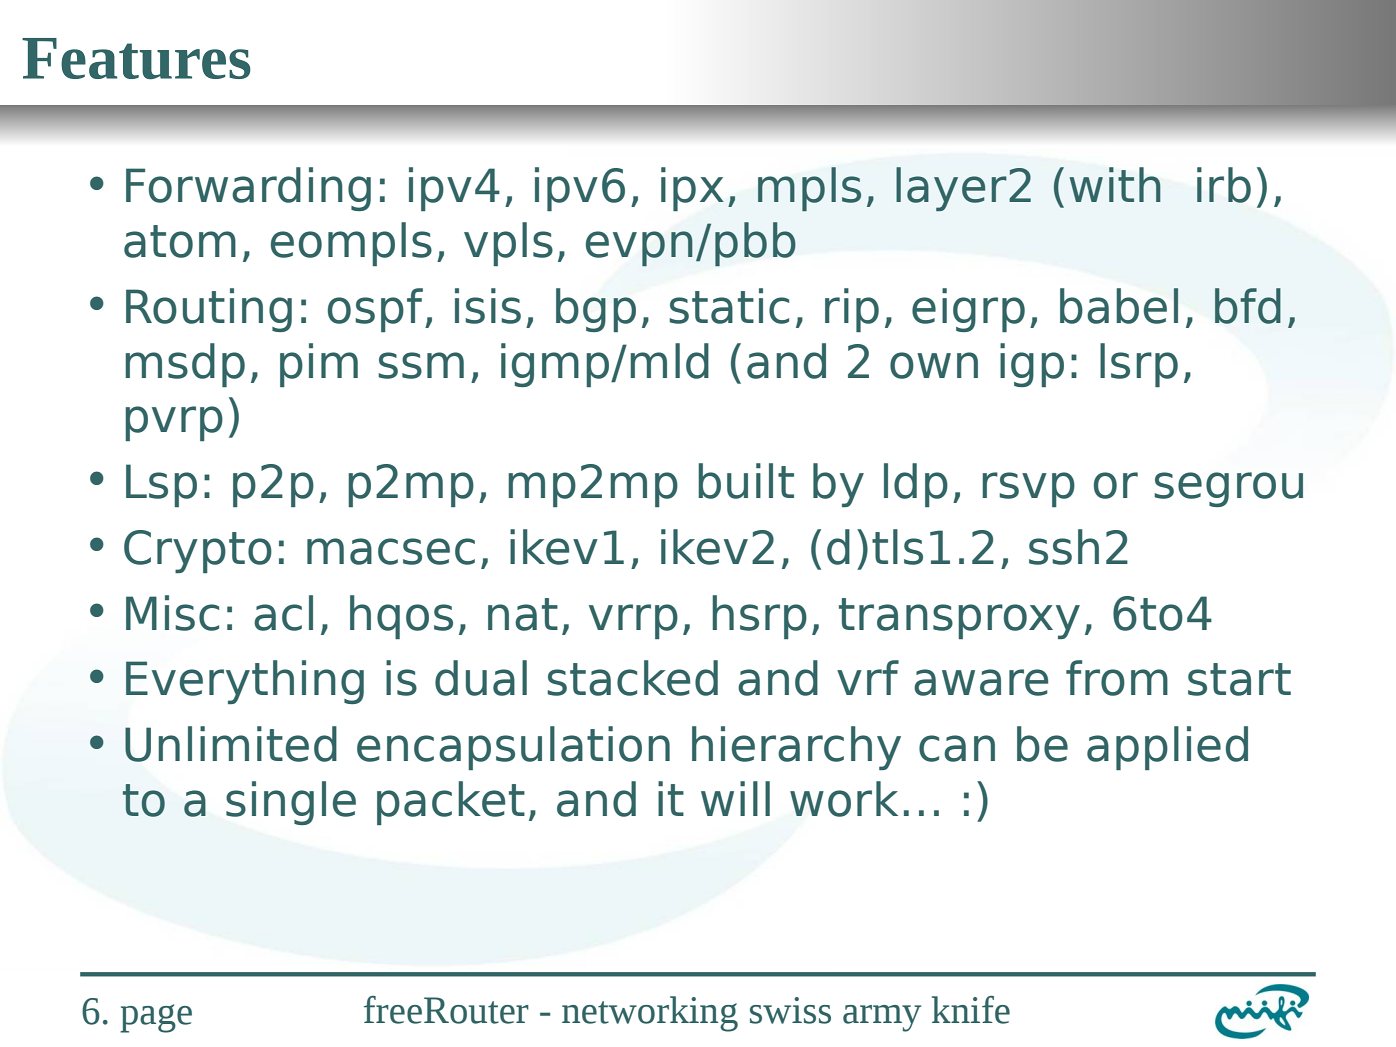 This screenshot has height=1047, width=1396. Describe the element at coordinates (156, 1018) in the screenshot. I see `page` at that location.
